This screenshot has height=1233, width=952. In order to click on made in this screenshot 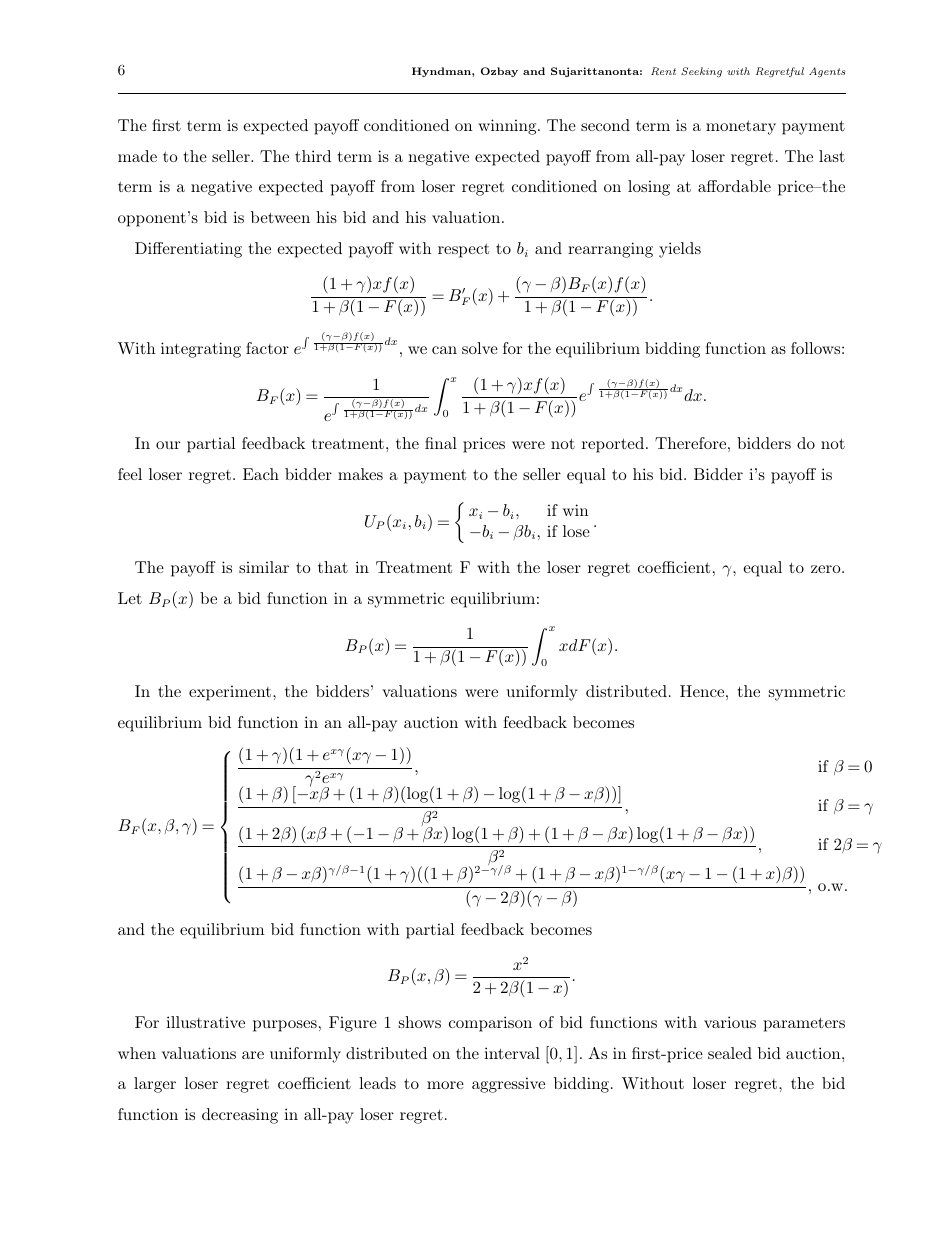, I will do `click(137, 156)`.
